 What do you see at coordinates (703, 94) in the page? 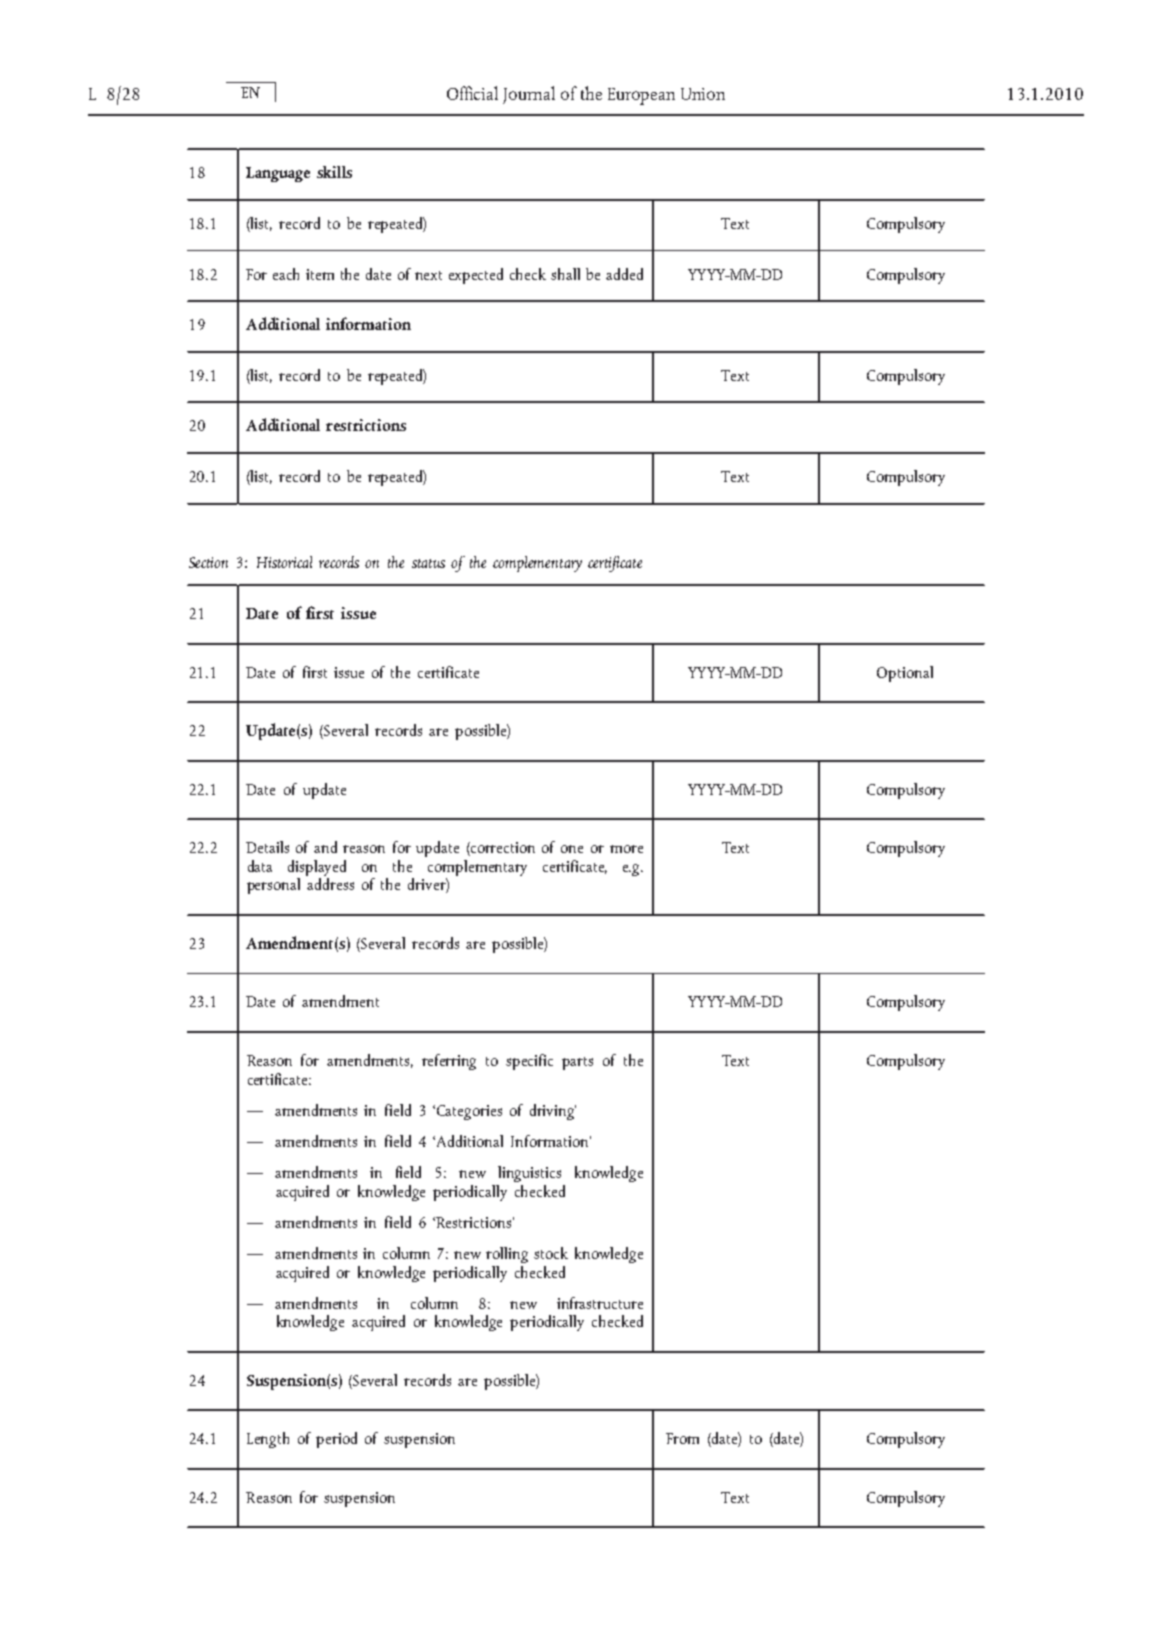
I see `Union` at bounding box center [703, 94].
